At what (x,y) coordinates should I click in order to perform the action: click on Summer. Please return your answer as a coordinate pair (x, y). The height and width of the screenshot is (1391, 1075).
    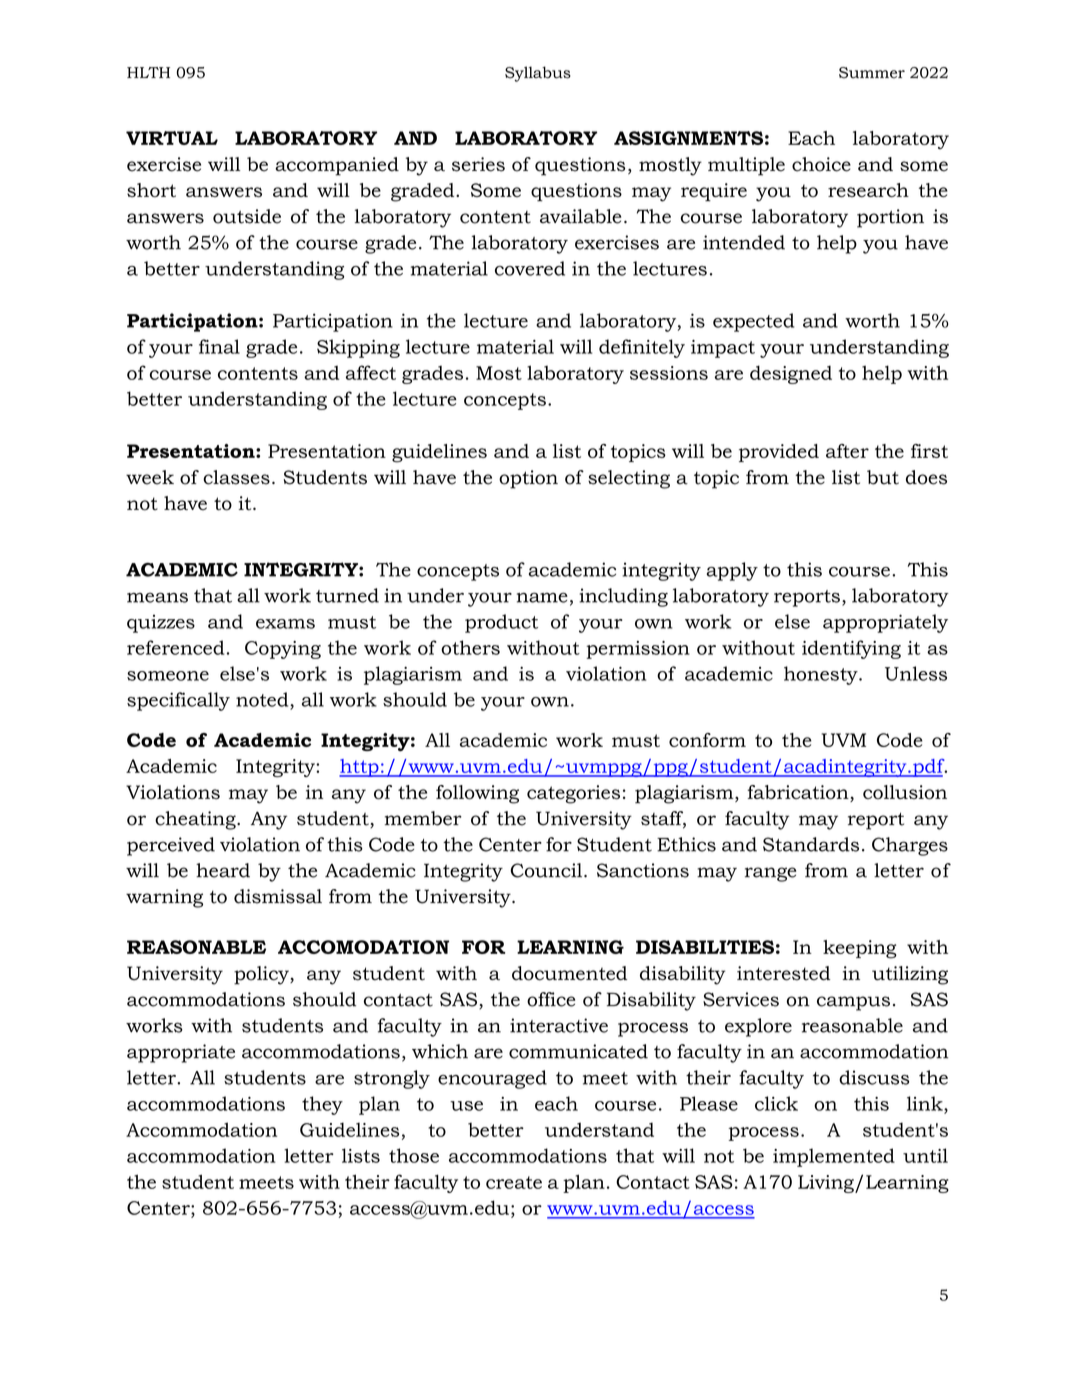
    Looking at the image, I should click on (872, 73).
